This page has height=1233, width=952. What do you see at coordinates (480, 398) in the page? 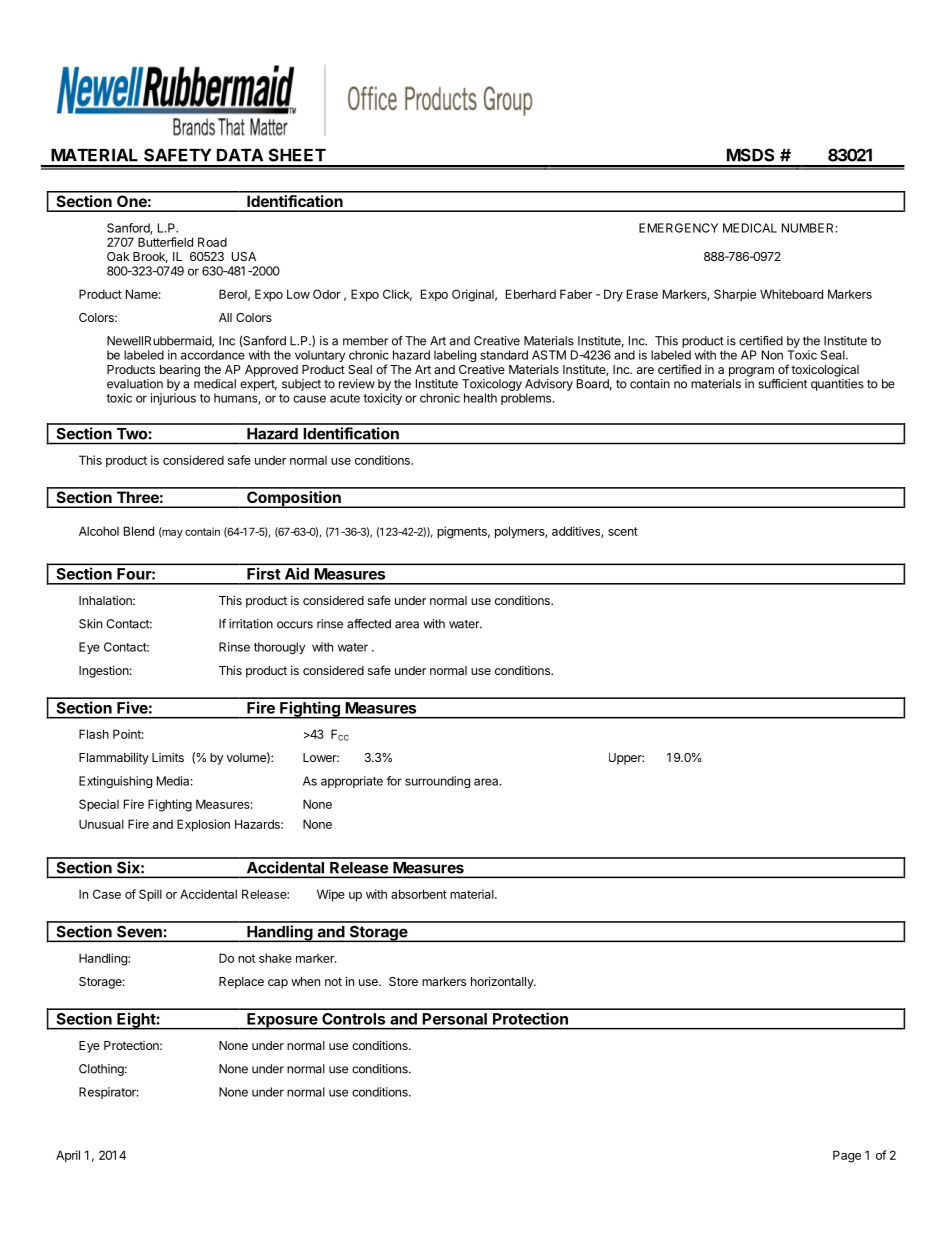
I see `health` at bounding box center [480, 398].
